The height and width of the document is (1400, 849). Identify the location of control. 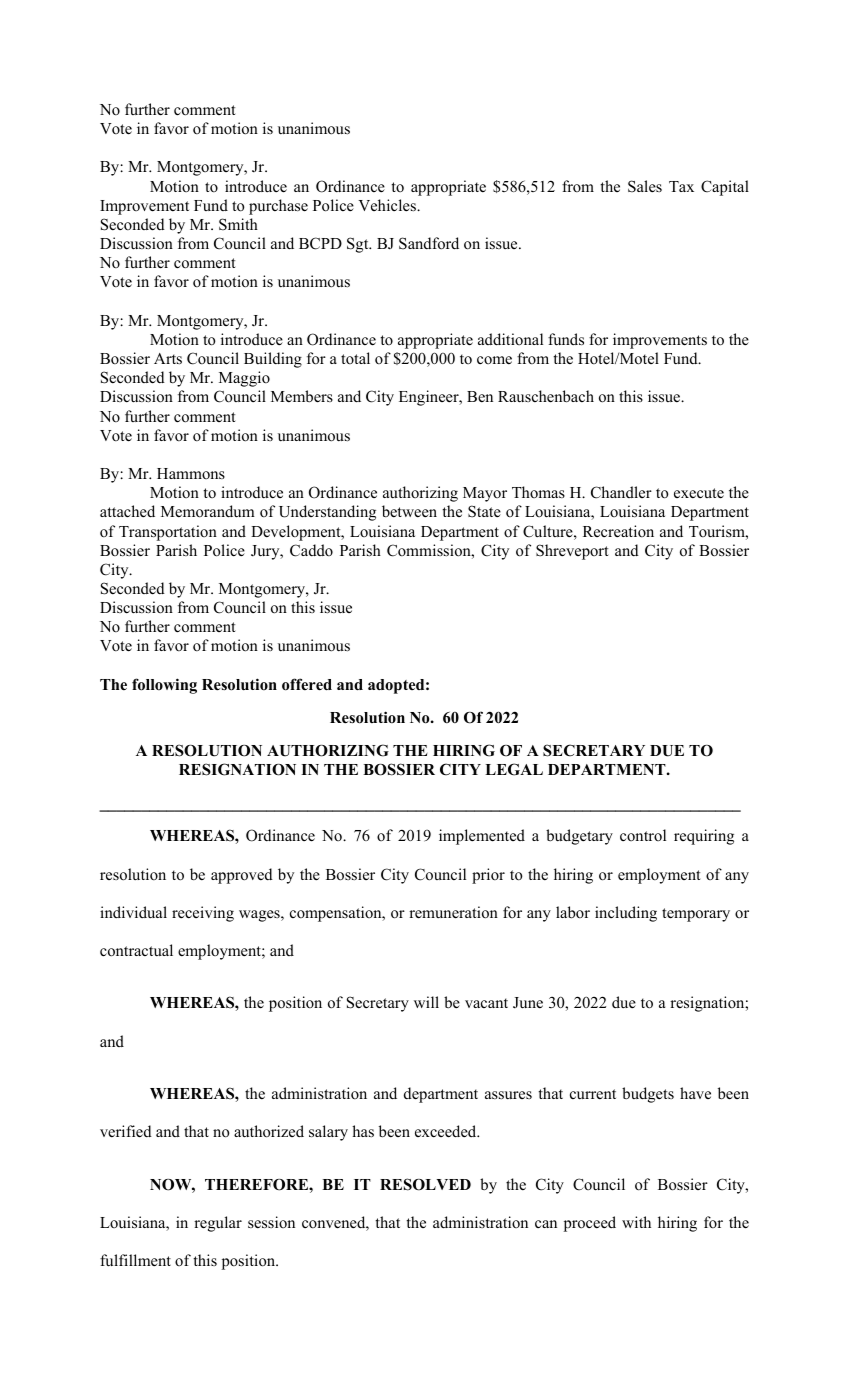
(643, 835).
